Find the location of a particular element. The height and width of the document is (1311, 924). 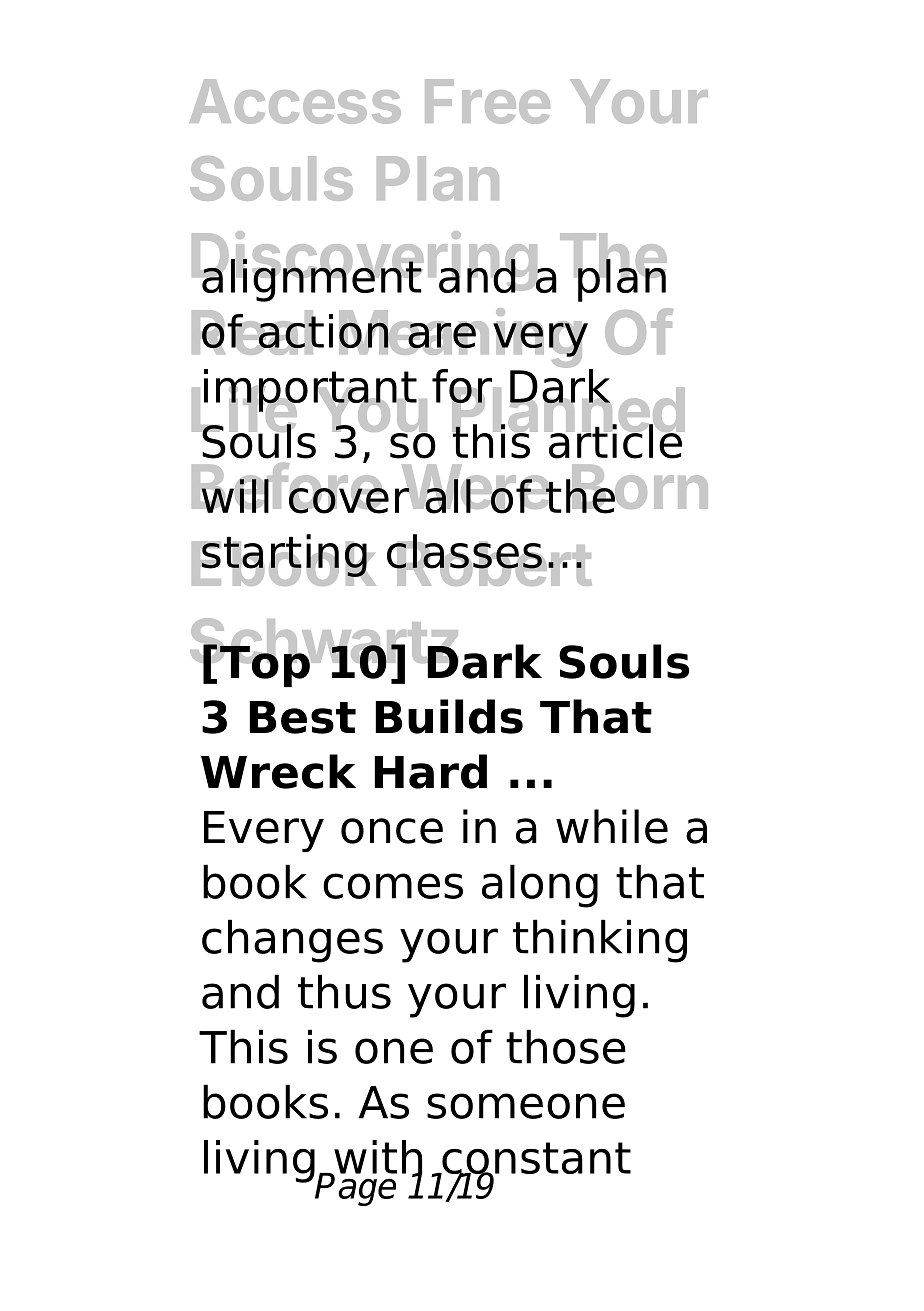

changes is located at coordinates (292, 941).
